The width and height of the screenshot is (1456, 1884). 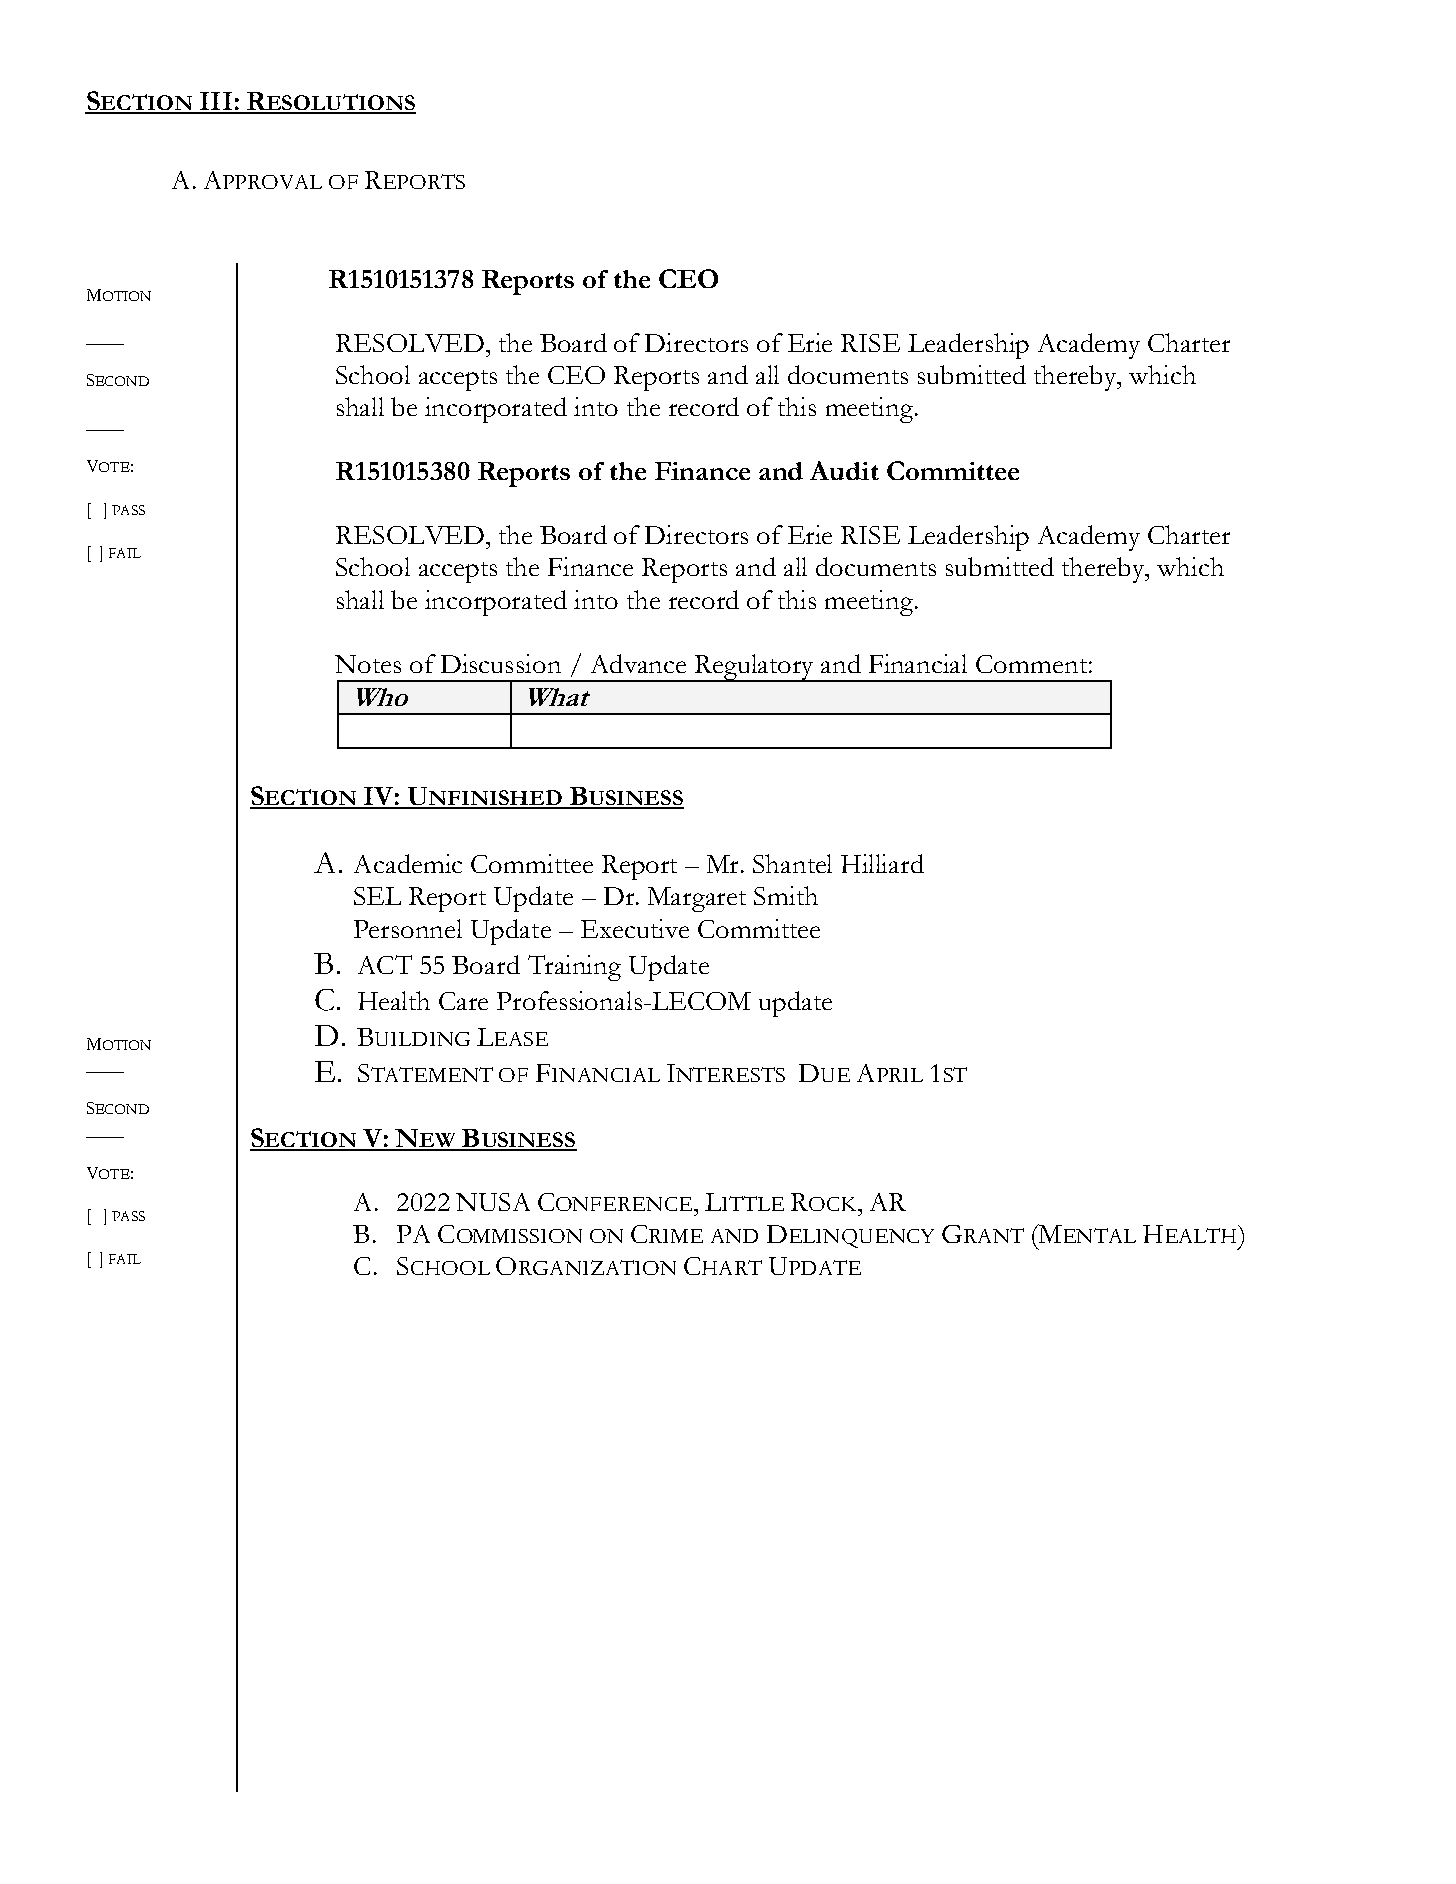 I want to click on Audit, so click(x=844, y=470).
